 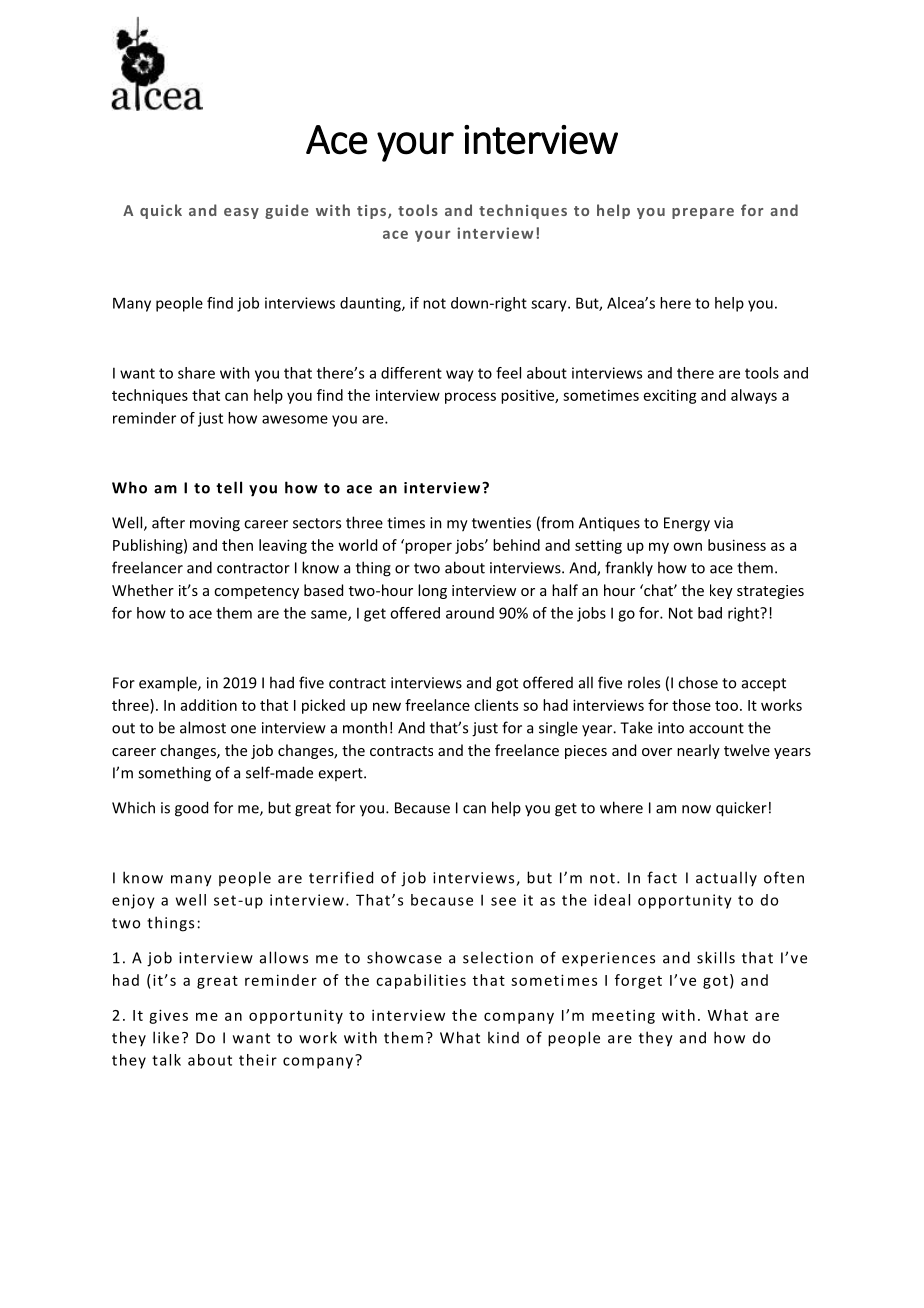 I want to click on tell, so click(x=229, y=487).
